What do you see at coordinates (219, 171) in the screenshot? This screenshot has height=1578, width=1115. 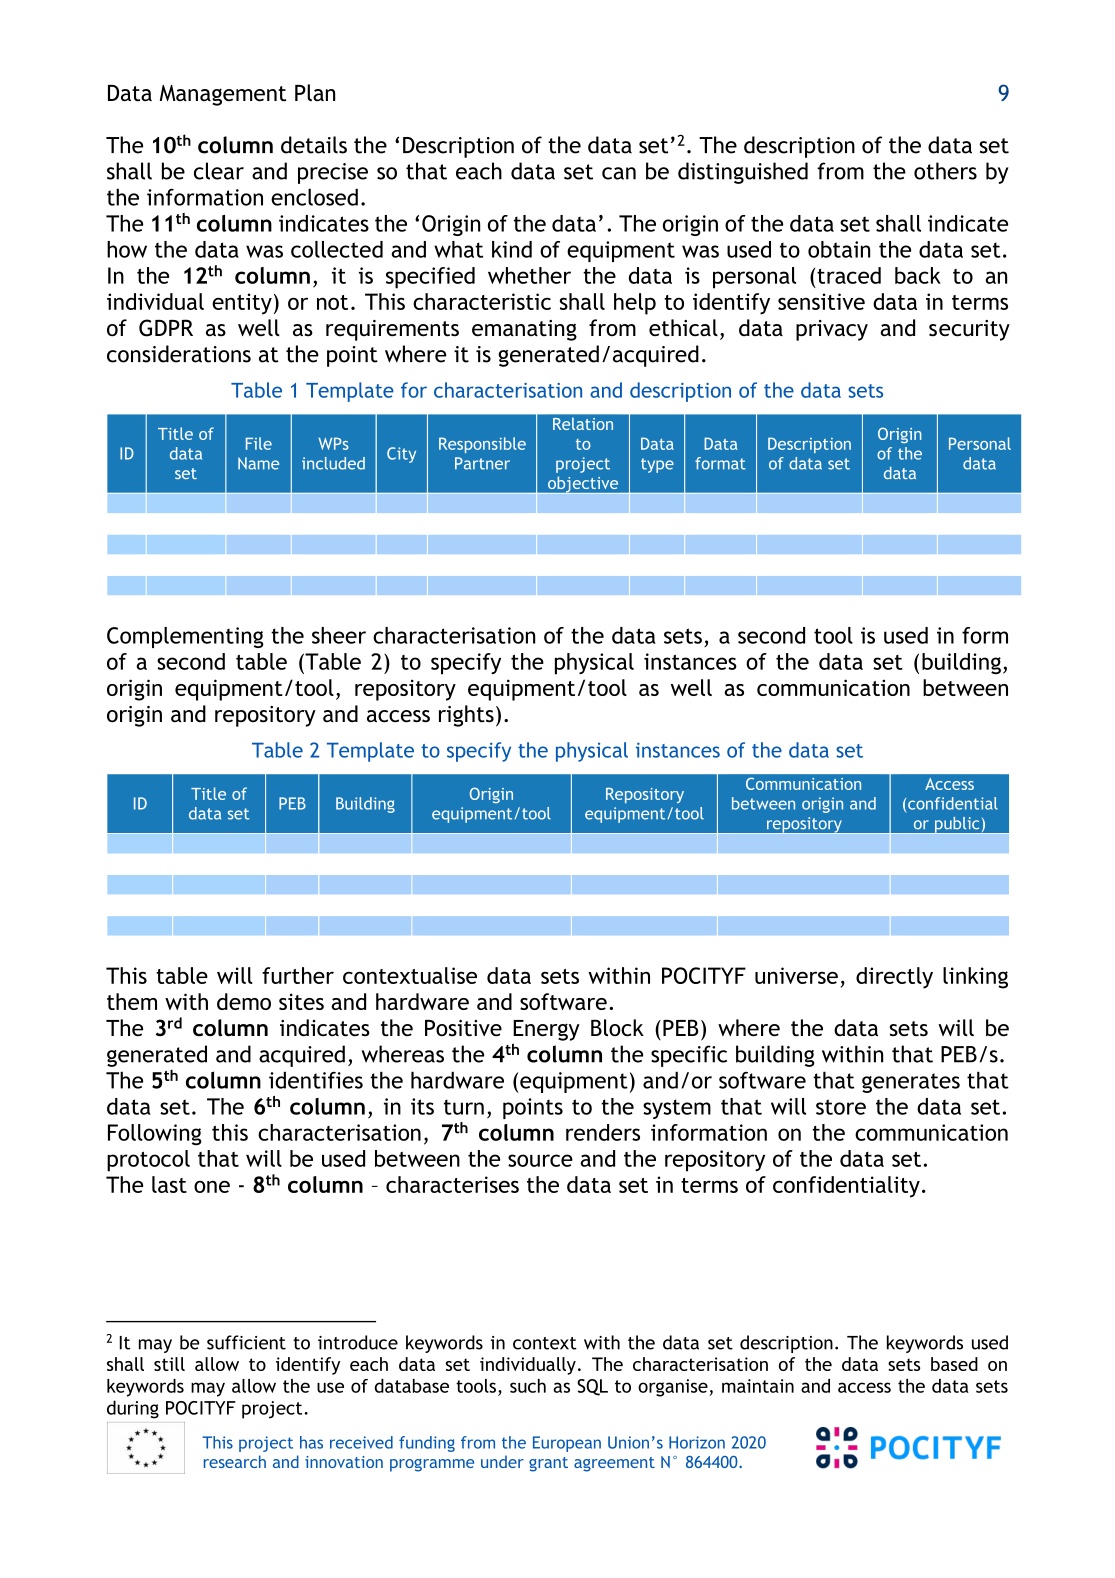 I see `clear` at bounding box center [219, 171].
